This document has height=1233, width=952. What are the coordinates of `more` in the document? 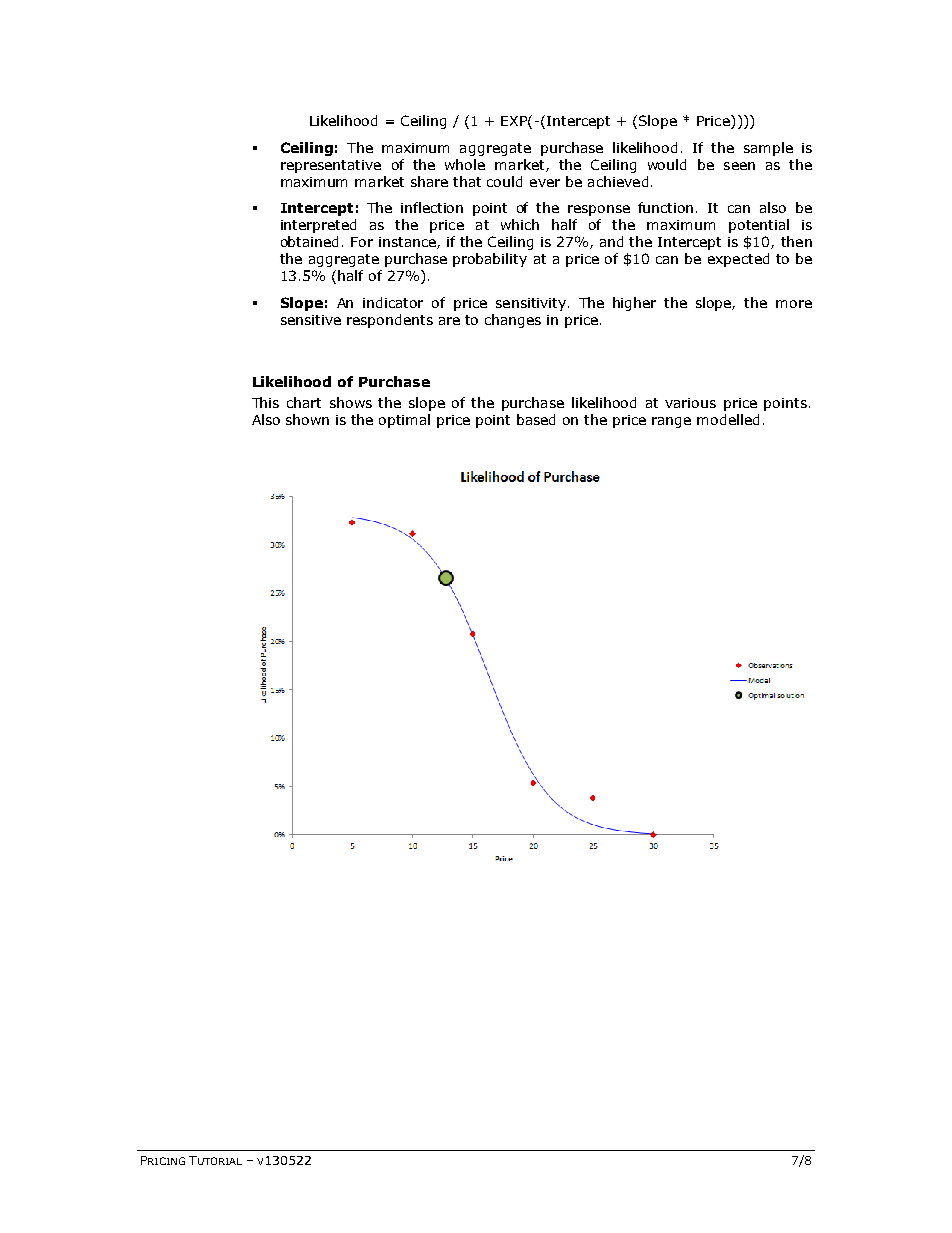 It's located at (794, 304).
